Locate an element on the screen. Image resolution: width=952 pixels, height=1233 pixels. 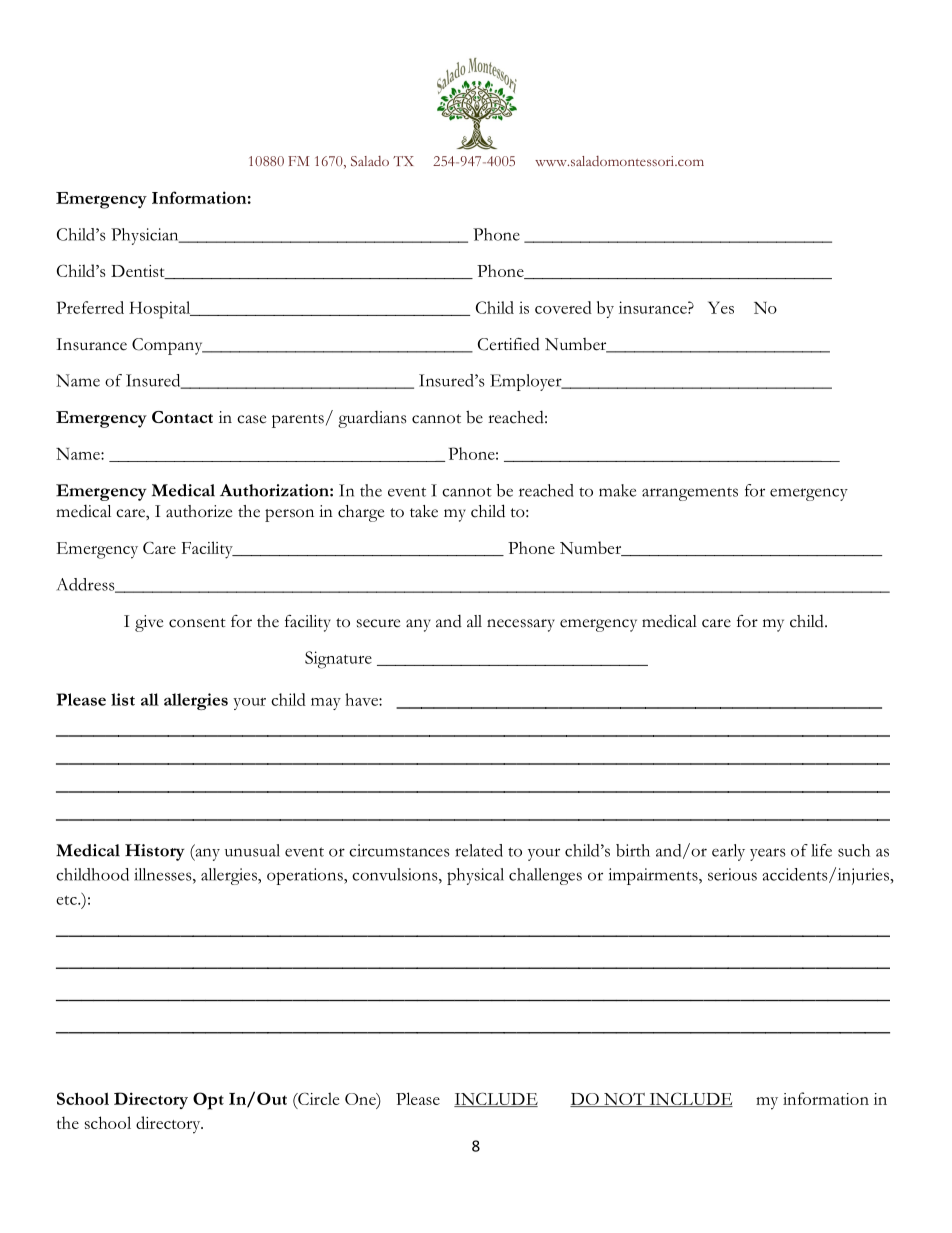
list is located at coordinates (123, 699).
